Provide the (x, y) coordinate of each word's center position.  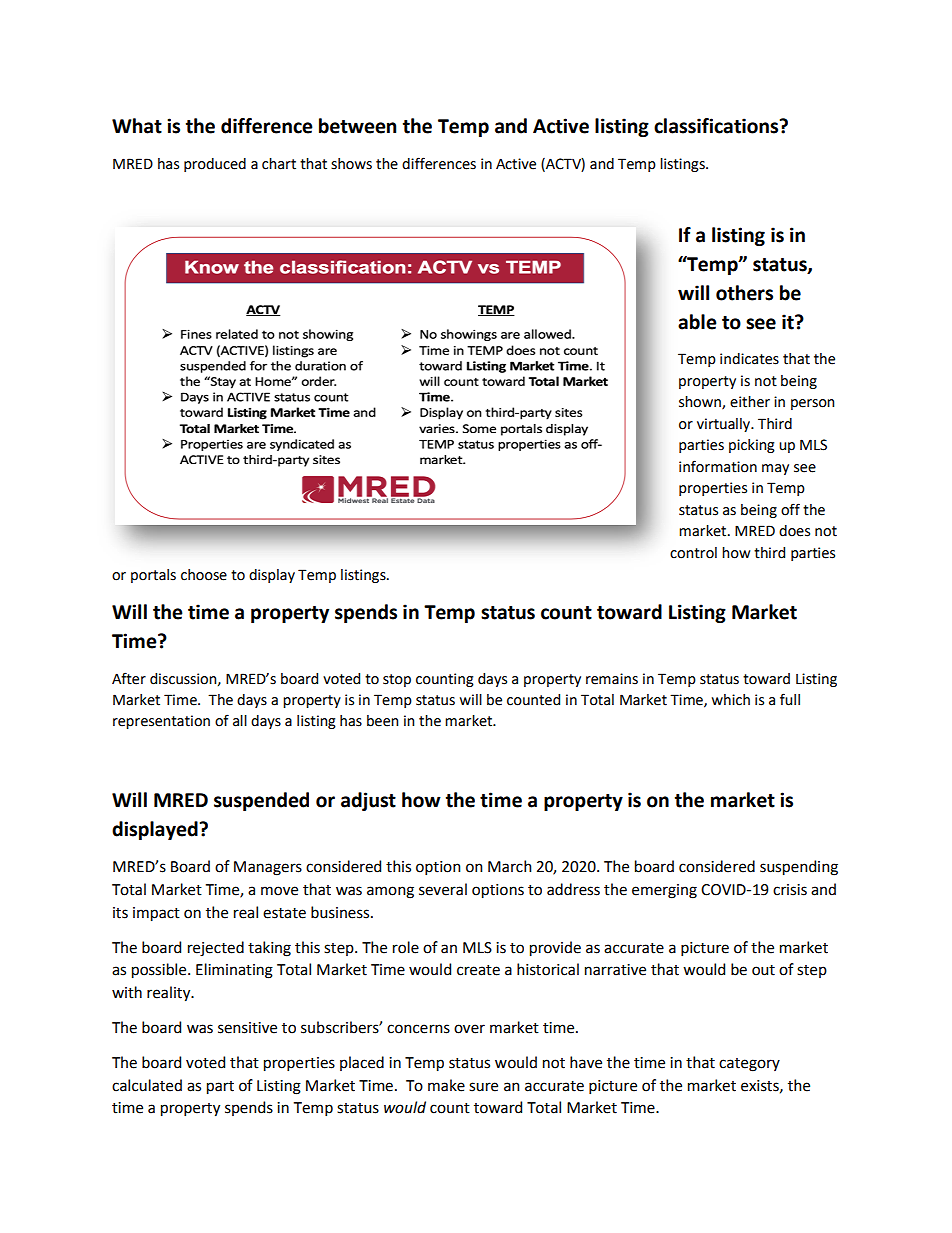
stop (397, 680)
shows (351, 164)
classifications (717, 126)
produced (215, 165)
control (693, 553)
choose (204, 575)
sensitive (247, 1028)
